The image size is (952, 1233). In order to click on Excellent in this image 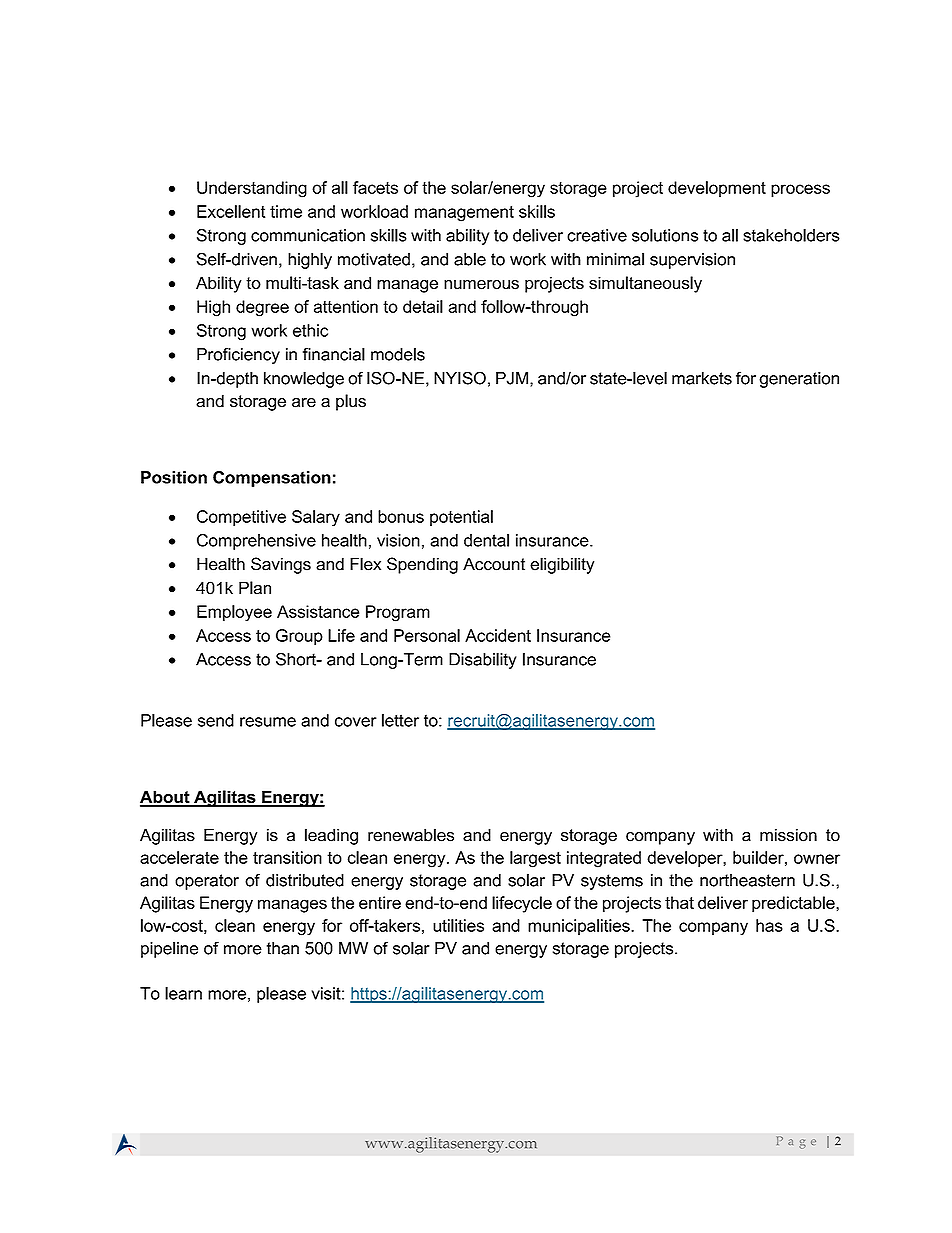, I will do `click(231, 211)`.
